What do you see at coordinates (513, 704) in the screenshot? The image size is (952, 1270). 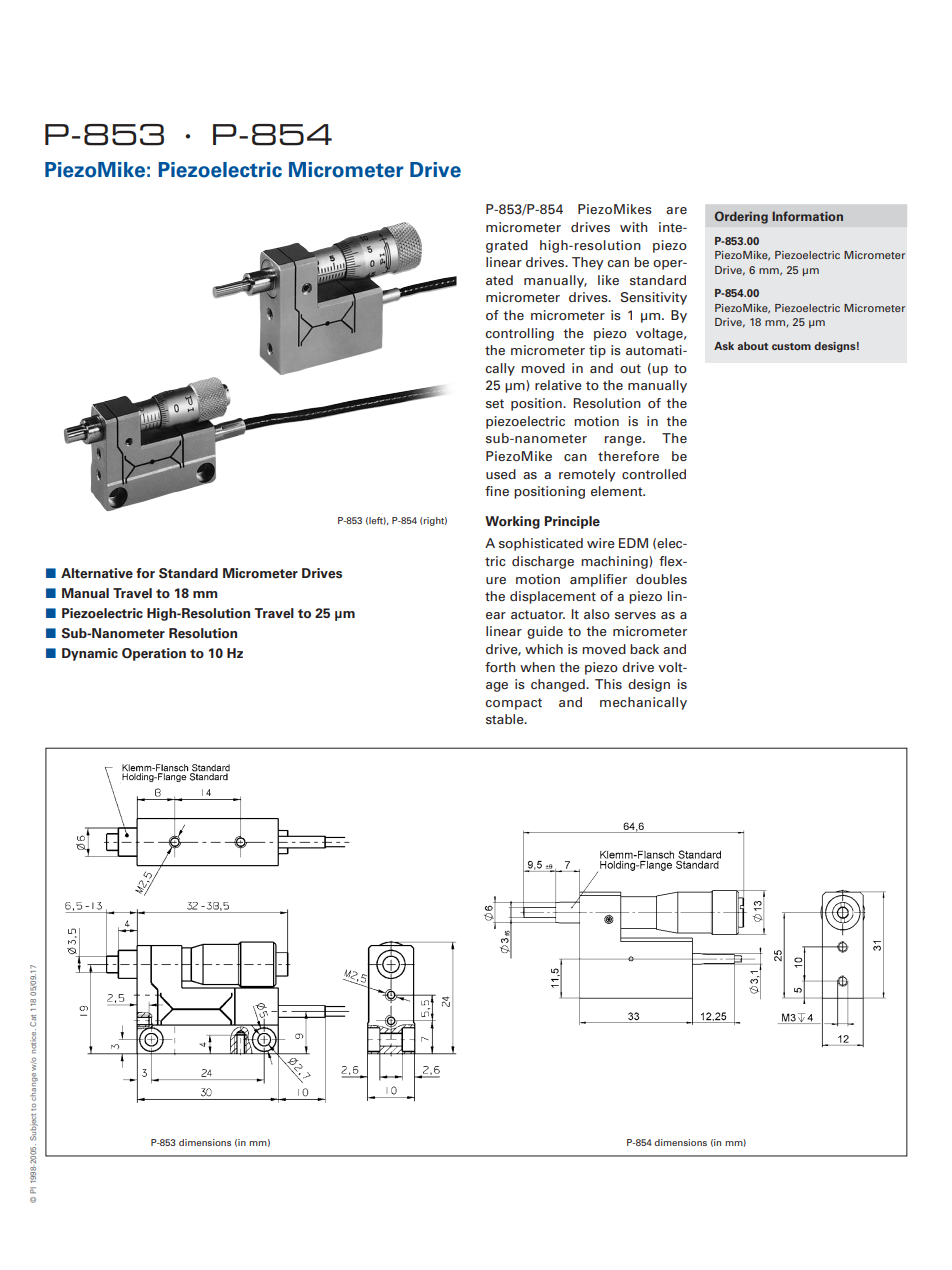 I see `compact` at bounding box center [513, 704].
